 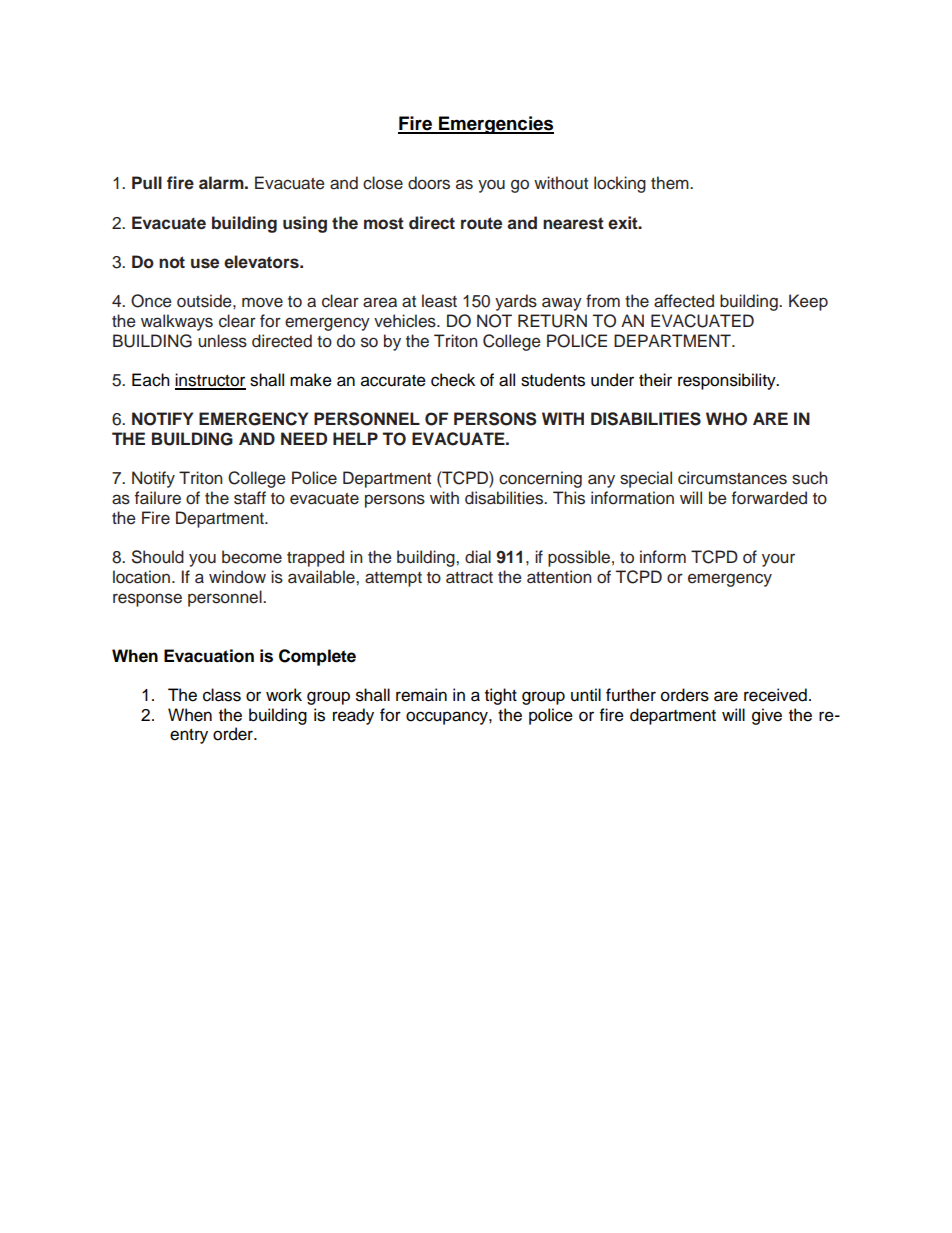 I want to click on them, so click(x=671, y=183).
